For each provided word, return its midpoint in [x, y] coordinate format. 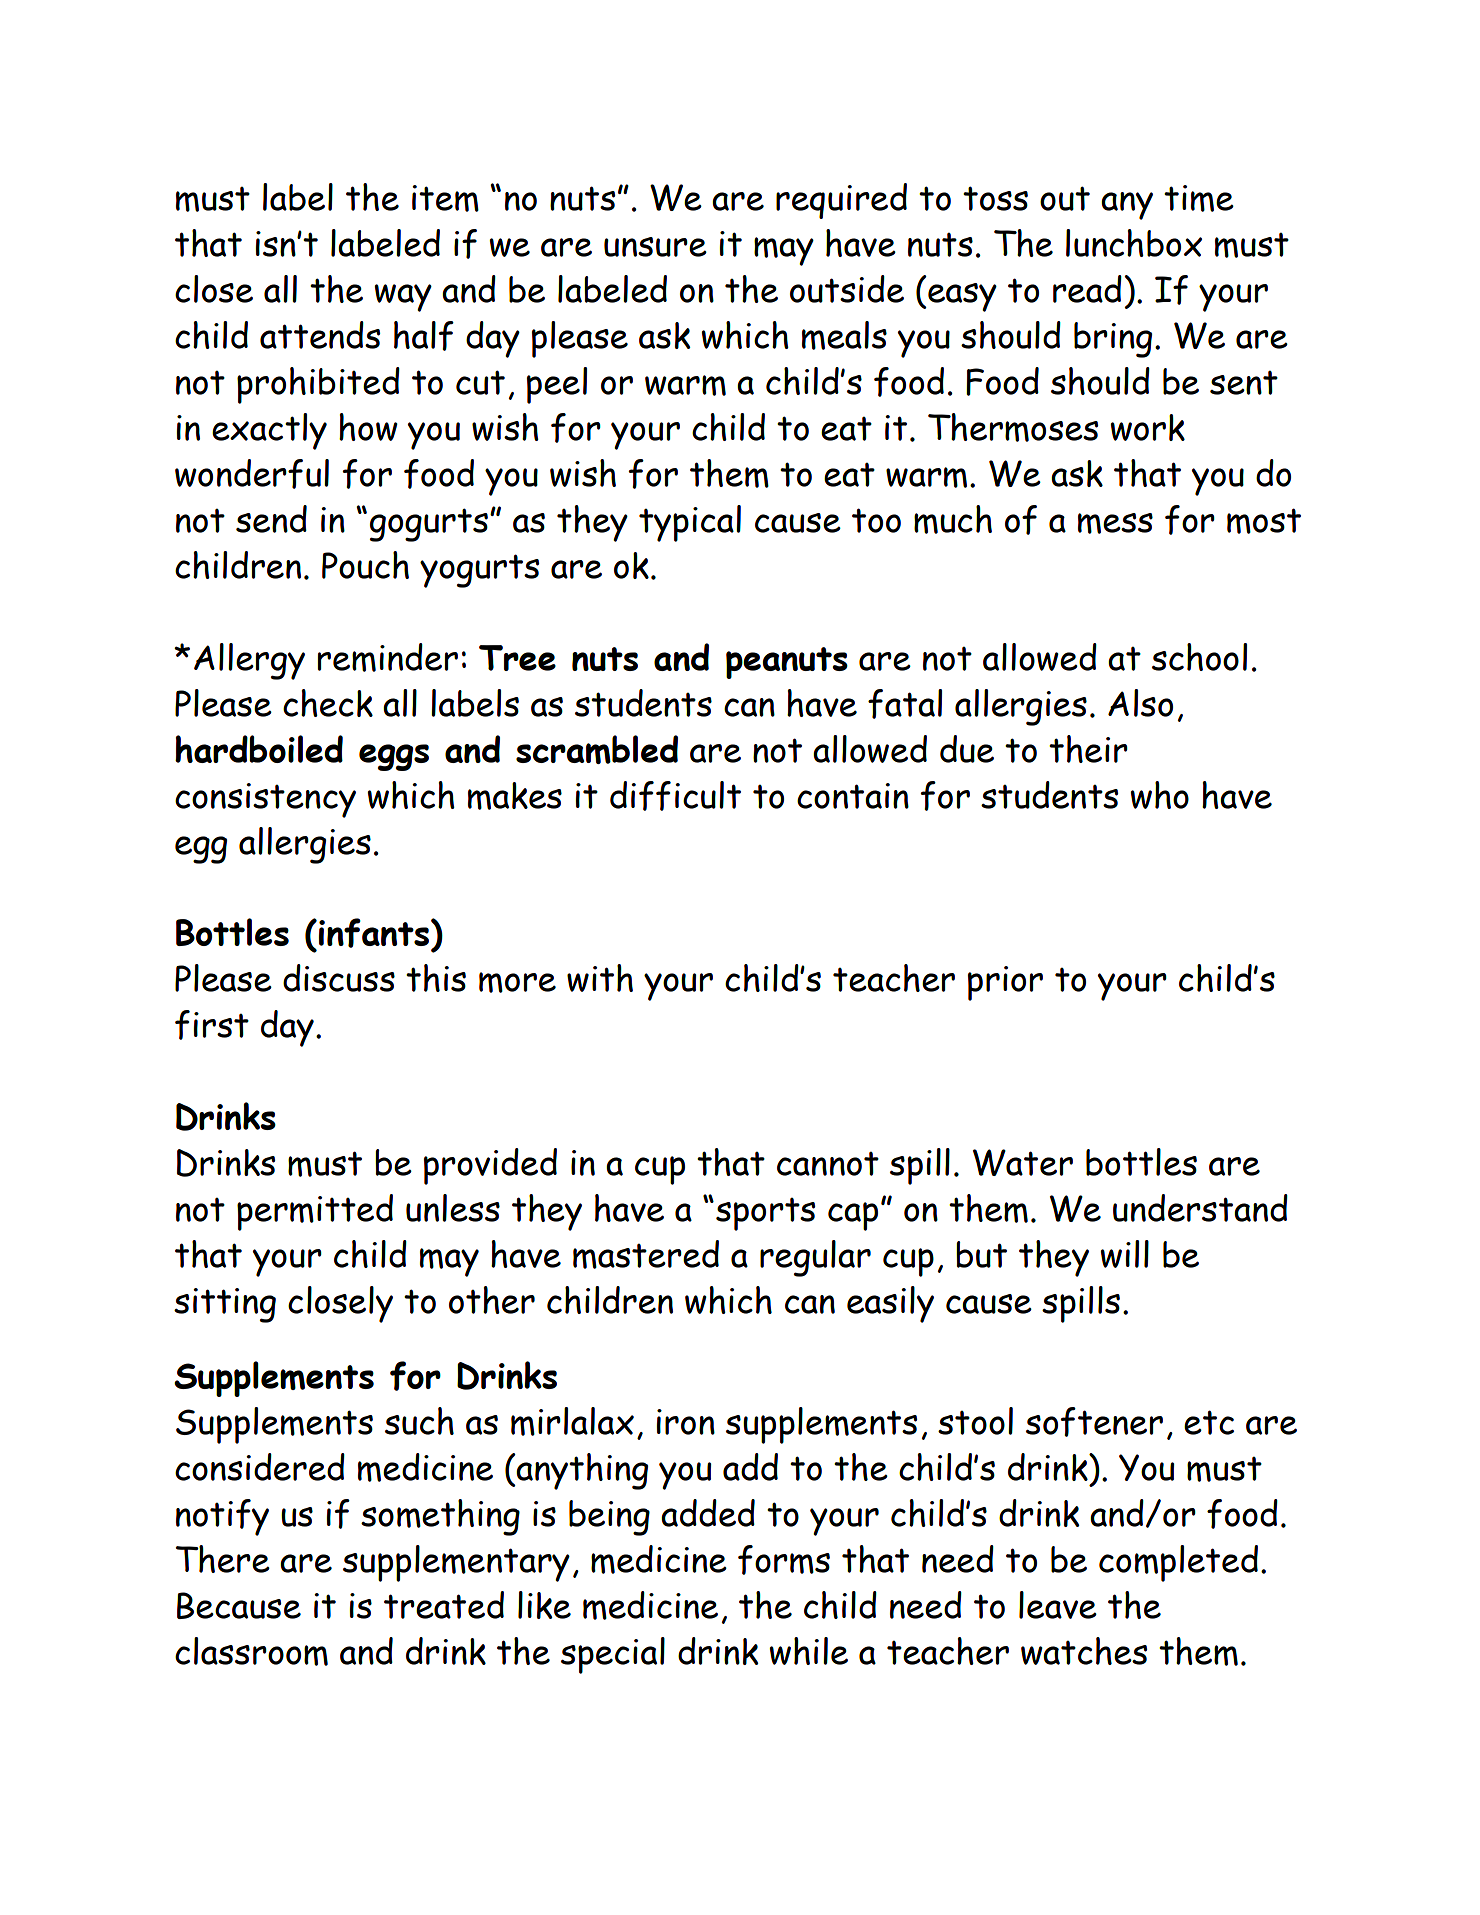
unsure [655, 247]
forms [784, 1560]
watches [1084, 1651]
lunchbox [1134, 243]
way [403, 298]
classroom [251, 1651]
